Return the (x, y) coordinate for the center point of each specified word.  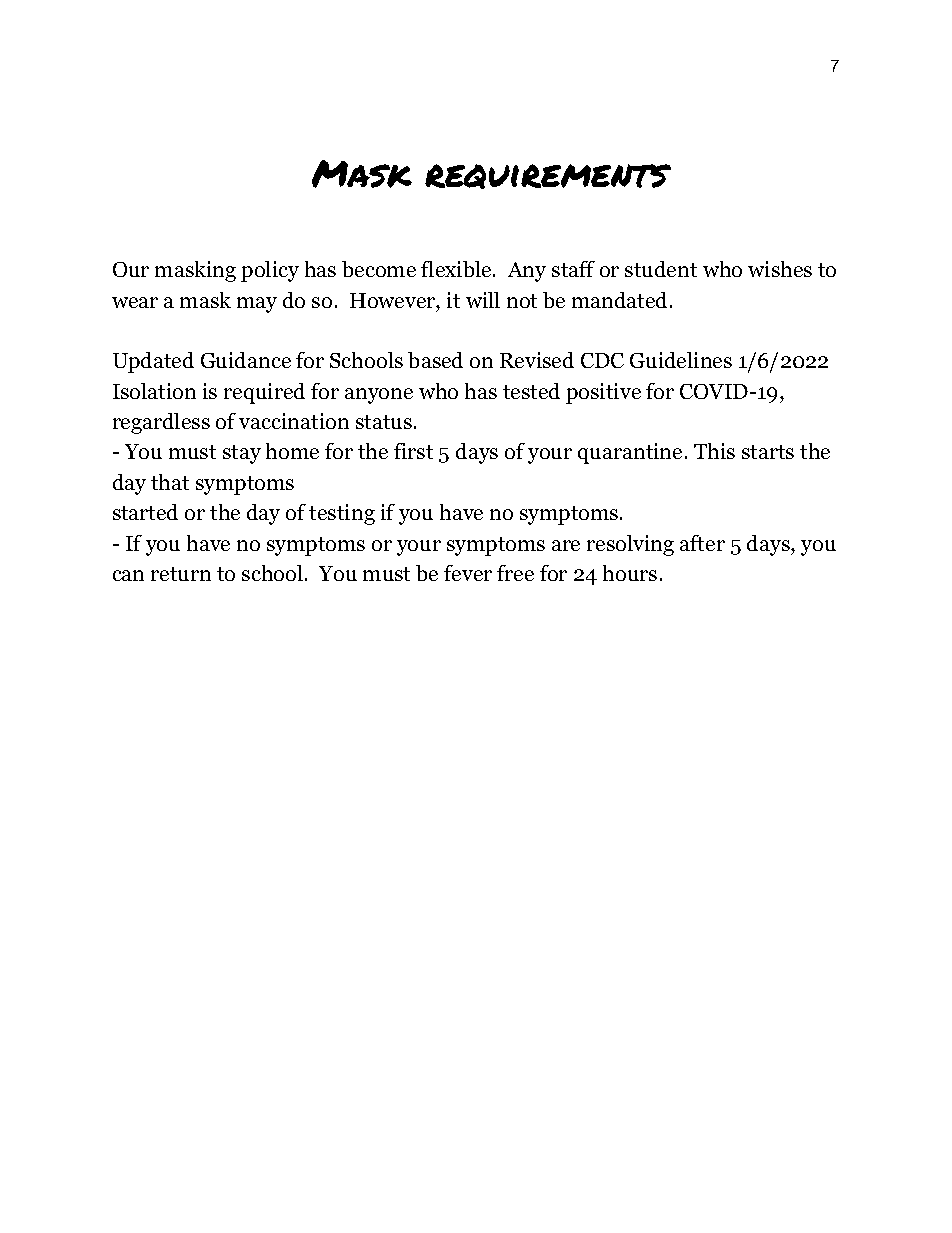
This (714, 451)
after (702, 543)
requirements (548, 176)
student (661, 269)
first (413, 451)
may (257, 305)
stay (242, 454)
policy (270, 271)
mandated (621, 300)
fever (468, 573)
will (483, 300)
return (181, 574)
